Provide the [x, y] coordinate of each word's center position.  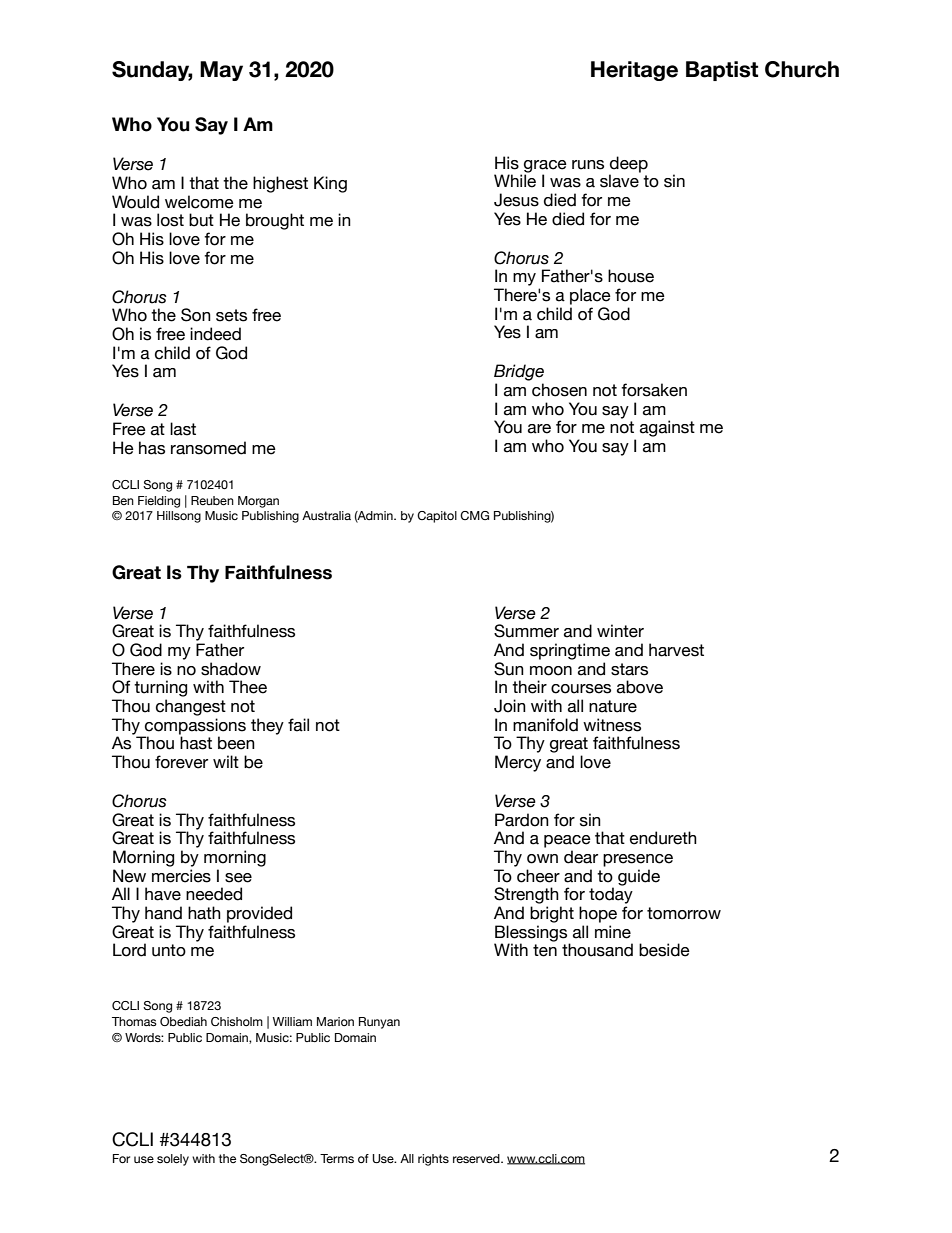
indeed [215, 334]
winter [620, 631]
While [515, 181]
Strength [526, 895]
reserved [477, 1158]
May [221, 71]
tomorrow [684, 913]
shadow [231, 669]
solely [173, 1160]
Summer [526, 631]
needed [214, 894]
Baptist [722, 71]
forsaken [654, 390]
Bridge [519, 372]
